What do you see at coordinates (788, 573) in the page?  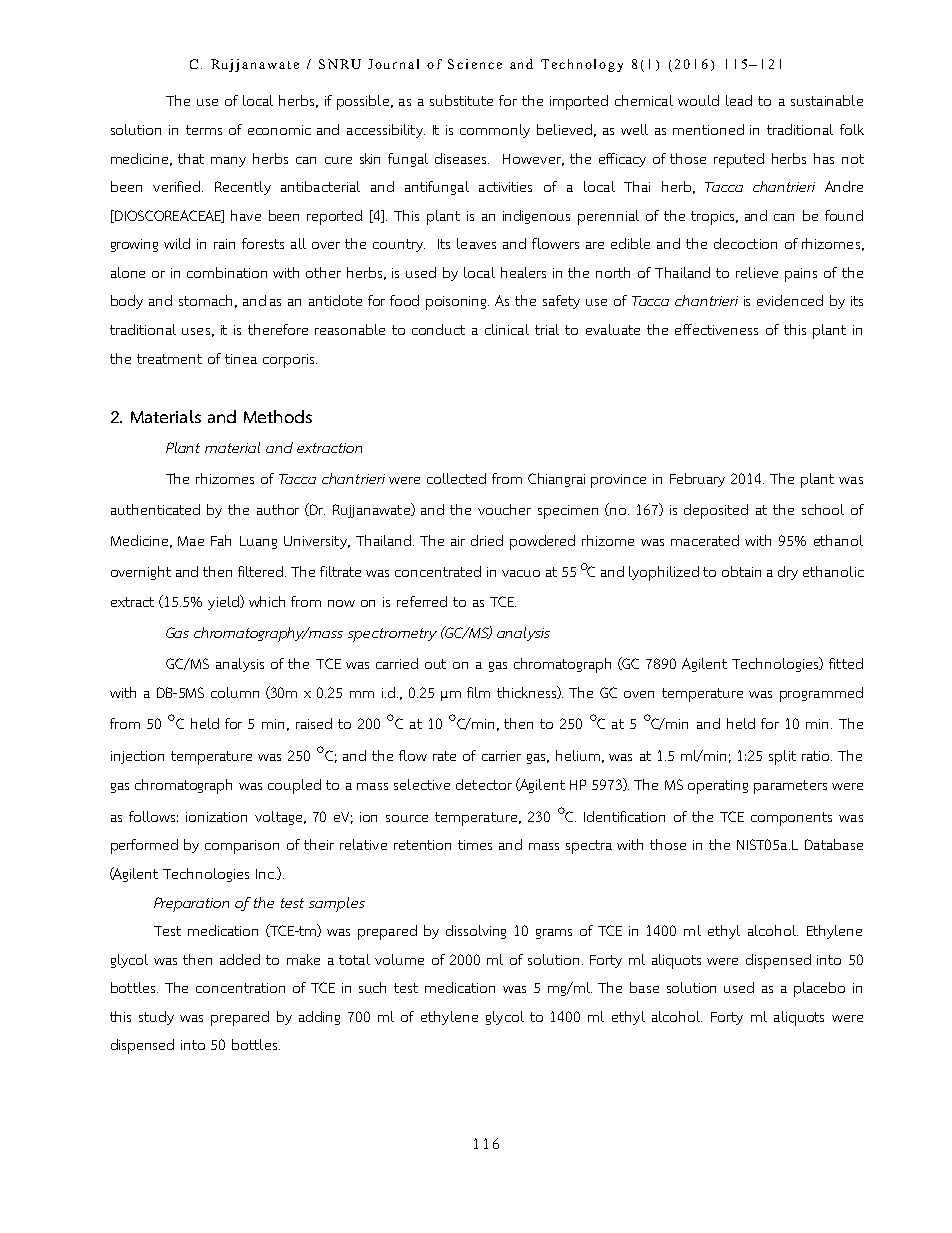 I see `dry` at bounding box center [788, 573].
